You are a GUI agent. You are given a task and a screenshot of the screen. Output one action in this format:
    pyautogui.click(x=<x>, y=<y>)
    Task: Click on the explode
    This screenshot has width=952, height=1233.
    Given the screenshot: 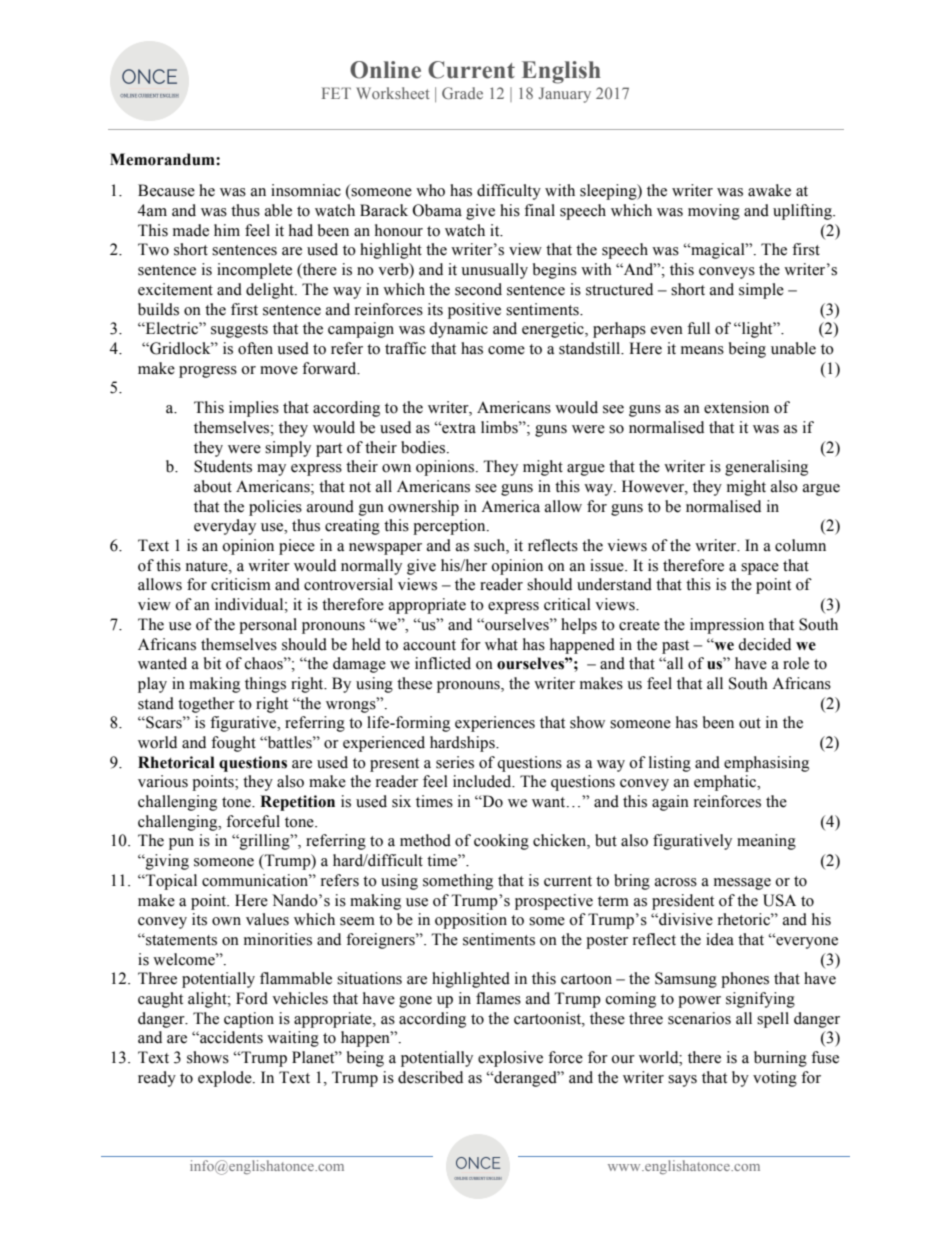 What is the action you would take?
    pyautogui.click(x=226, y=1079)
